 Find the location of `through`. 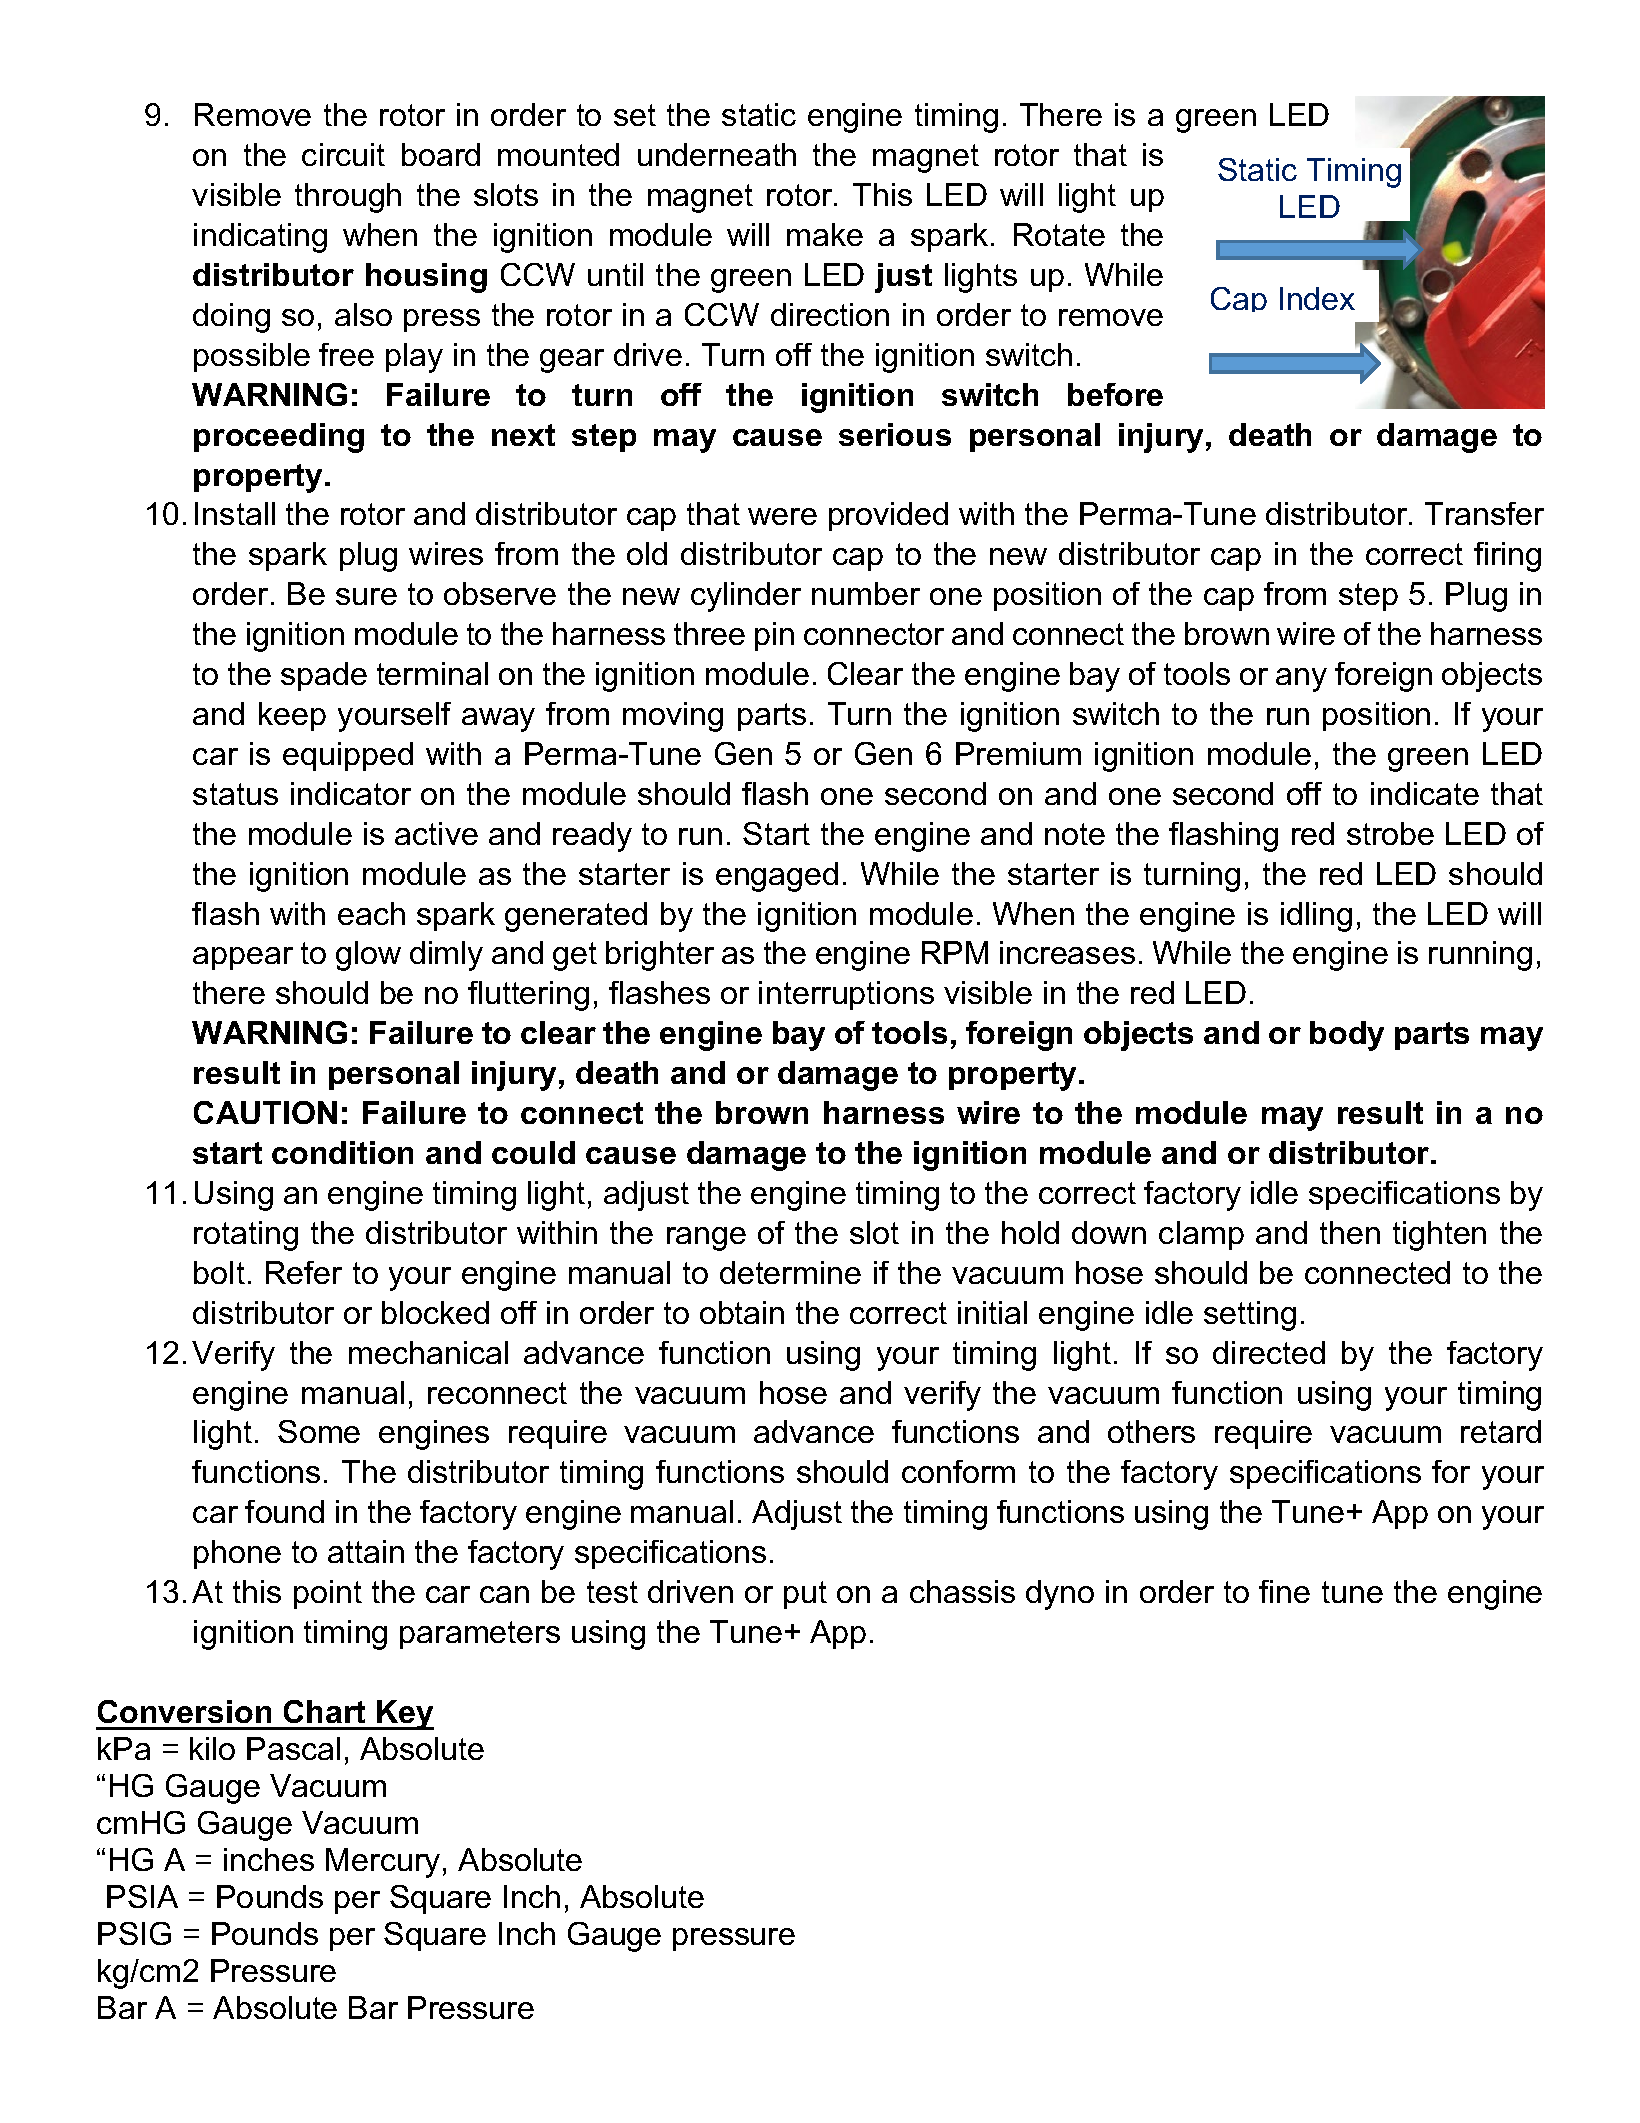

through is located at coordinates (348, 198).
